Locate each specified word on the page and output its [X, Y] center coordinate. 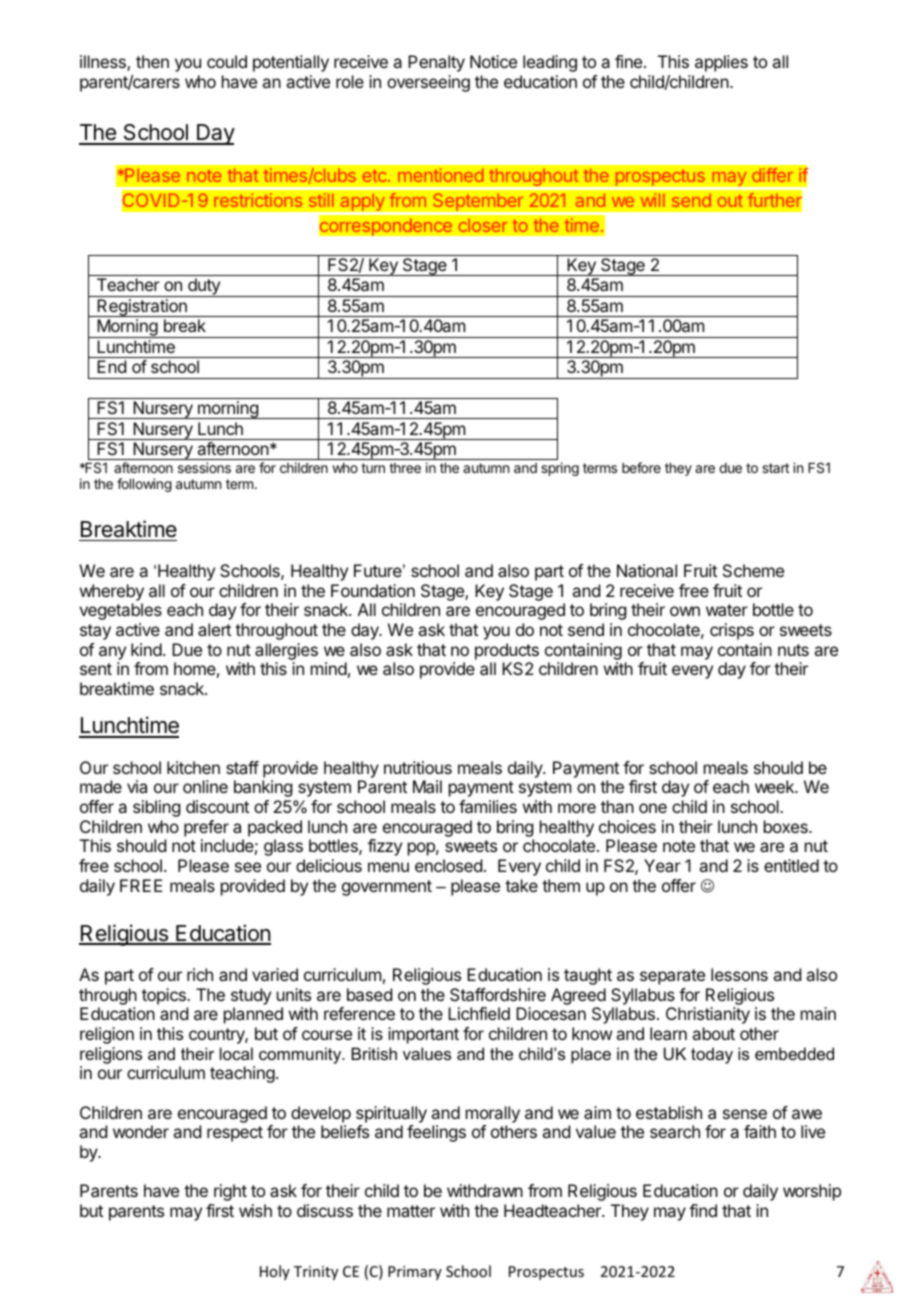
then [152, 61]
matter [411, 1211]
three [405, 468]
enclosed [448, 865]
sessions [204, 467]
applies [721, 63]
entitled [791, 865]
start [775, 468]
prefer [206, 828]
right [230, 1192]
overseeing [428, 83]
